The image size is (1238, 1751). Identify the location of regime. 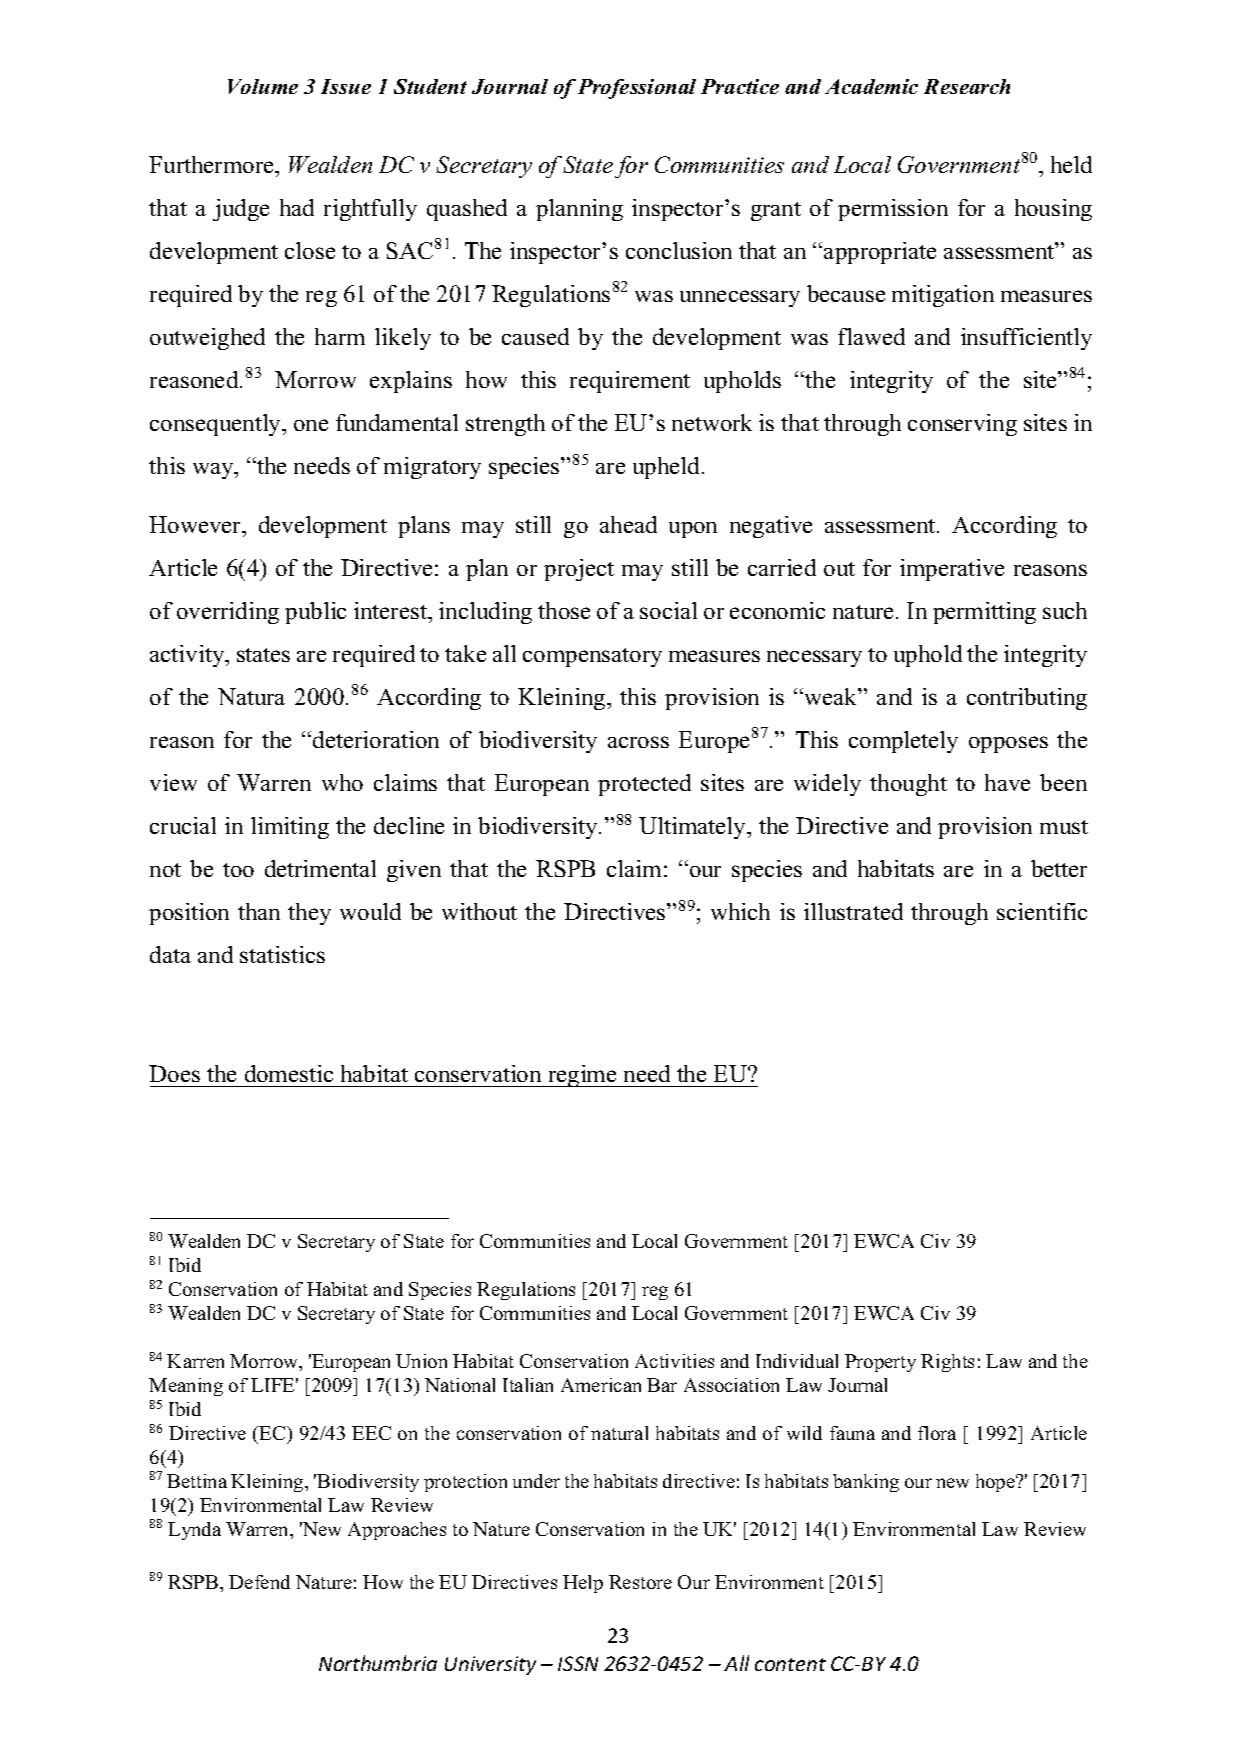
(582, 1076).
